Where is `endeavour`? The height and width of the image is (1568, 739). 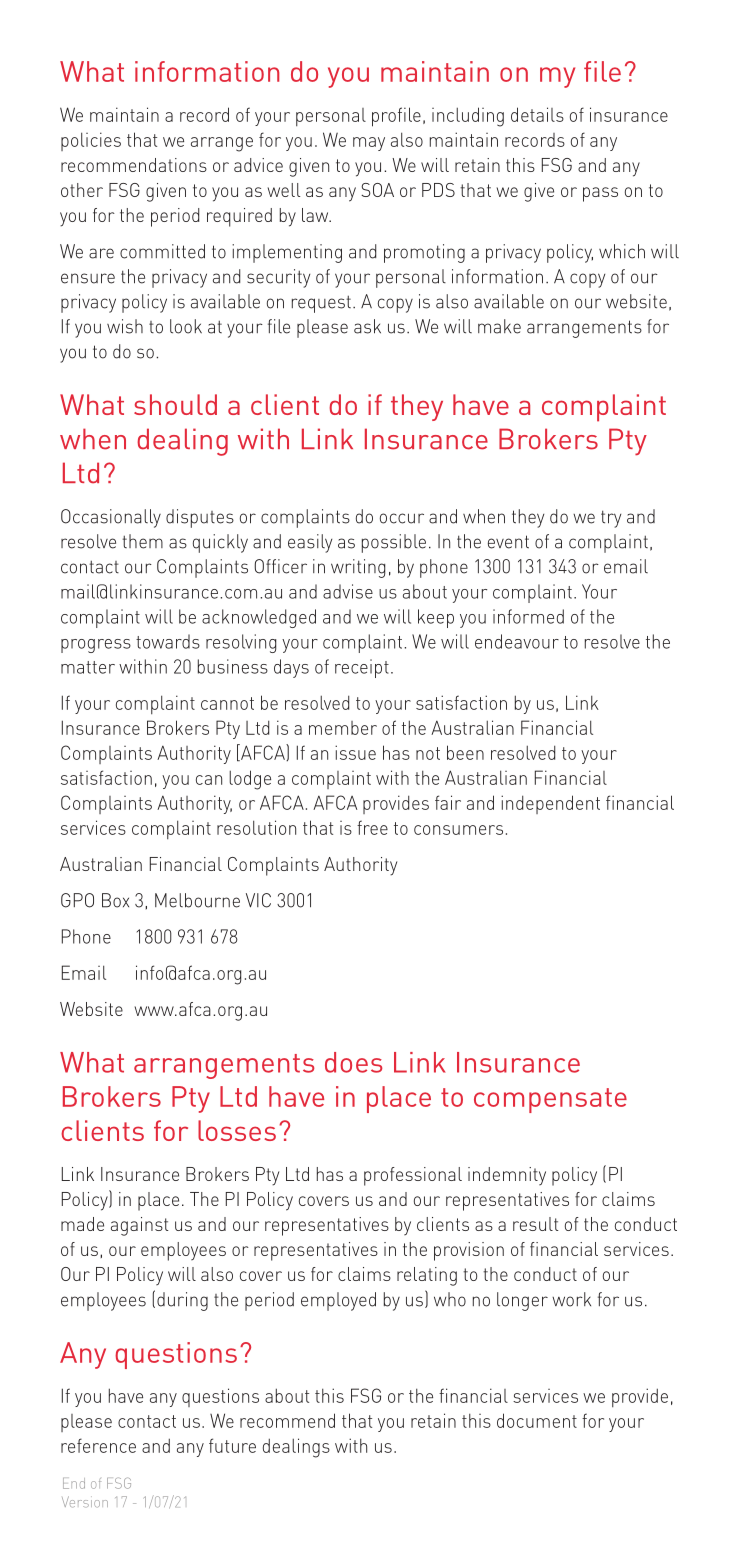
endeavour is located at coordinates (517, 641).
